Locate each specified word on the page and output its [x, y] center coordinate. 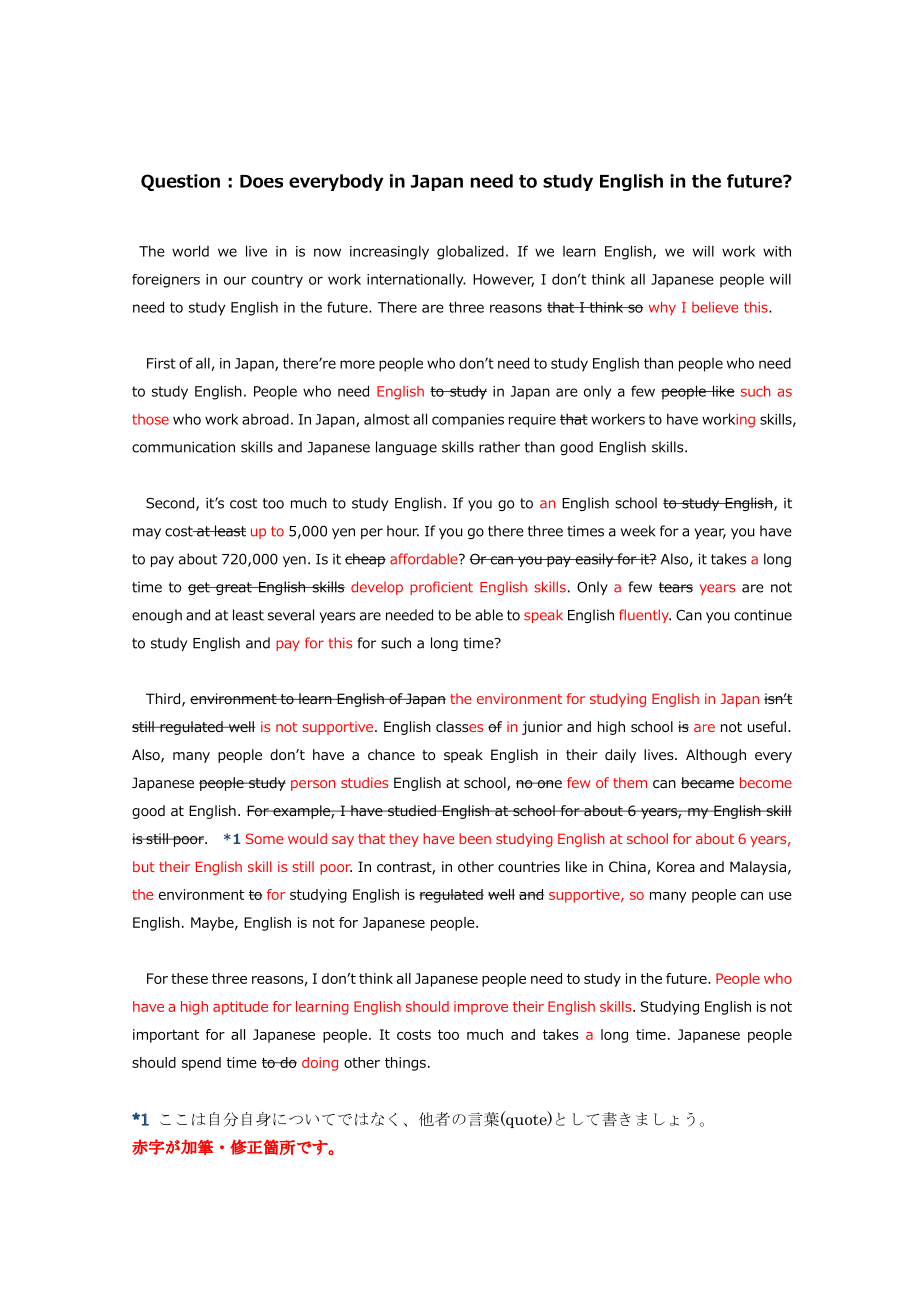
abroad [265, 419]
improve [481, 1008]
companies [468, 421]
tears [676, 587]
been [475, 838]
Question [180, 182]
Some [264, 838]
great [234, 588]
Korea [676, 866]
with [777, 251]
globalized [470, 252]
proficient [441, 588]
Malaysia [758, 868]
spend [201, 1064]
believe [715, 307]
